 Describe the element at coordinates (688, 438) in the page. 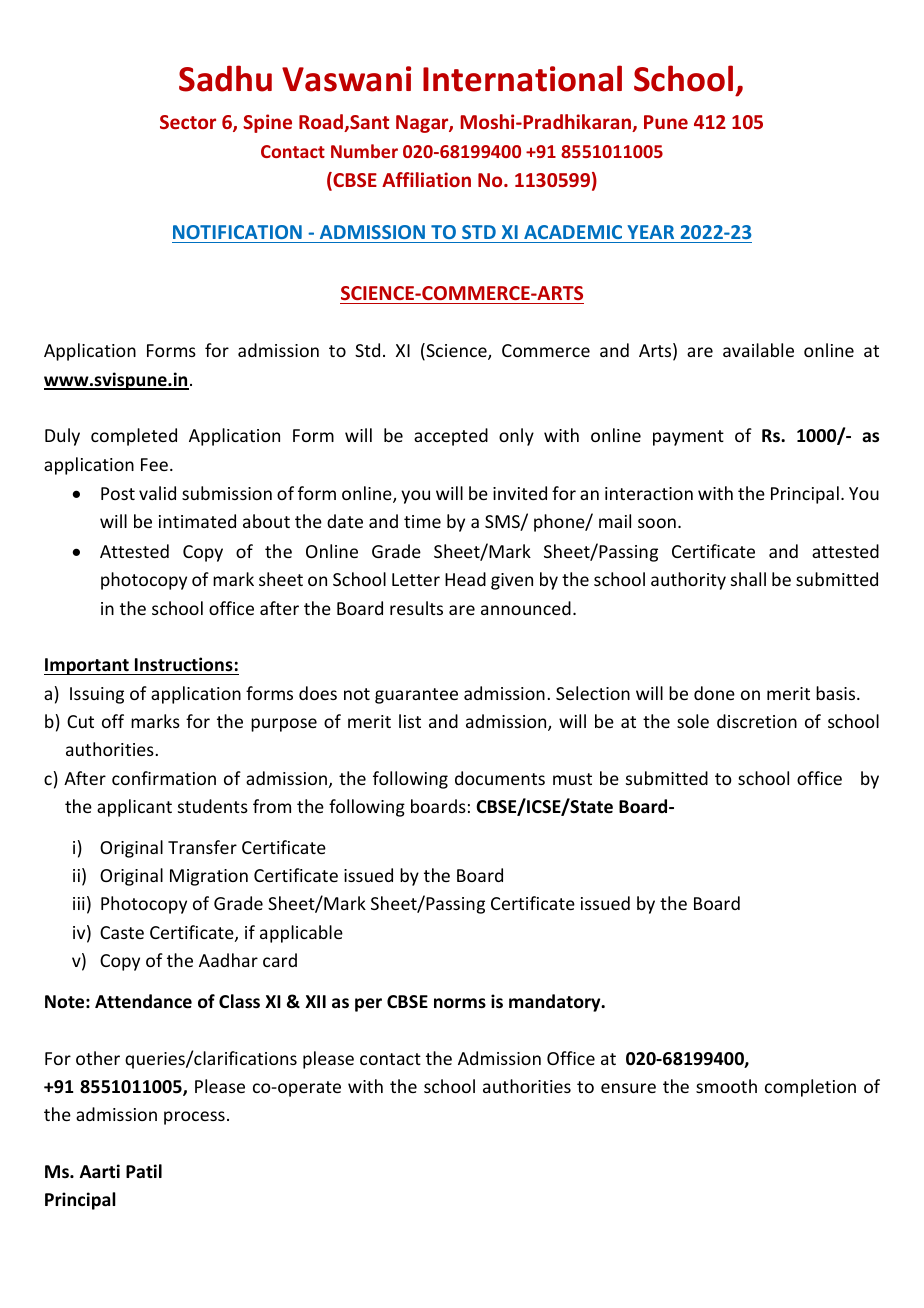

I see `payment` at that location.
